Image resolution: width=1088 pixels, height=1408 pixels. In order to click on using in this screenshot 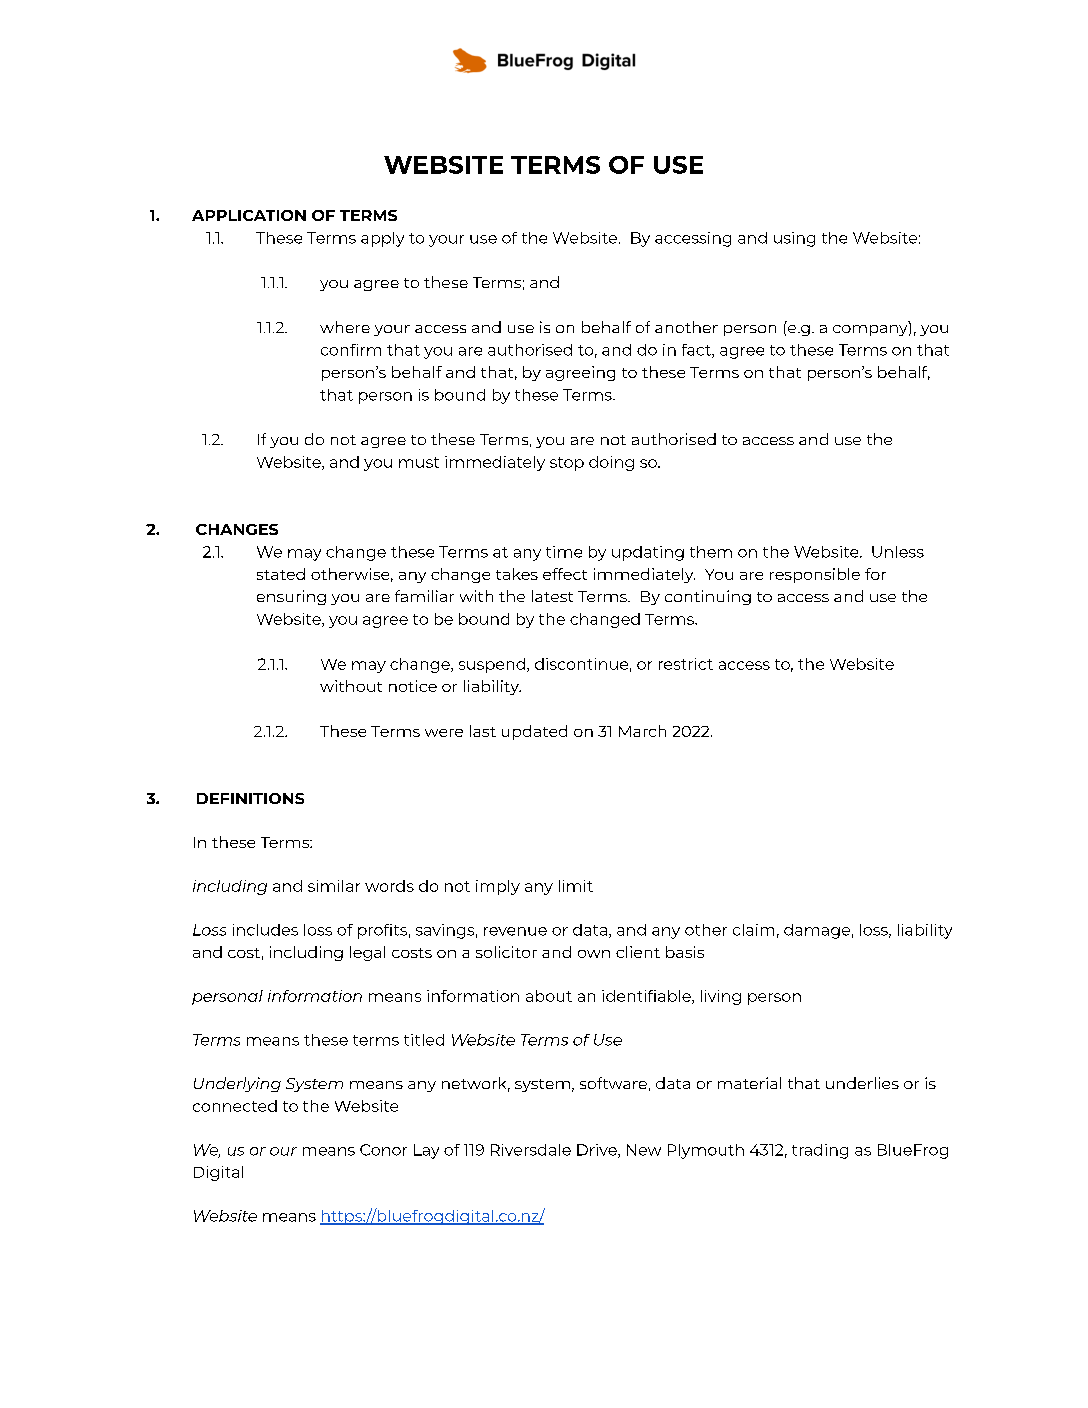, I will do `click(794, 239)`.
